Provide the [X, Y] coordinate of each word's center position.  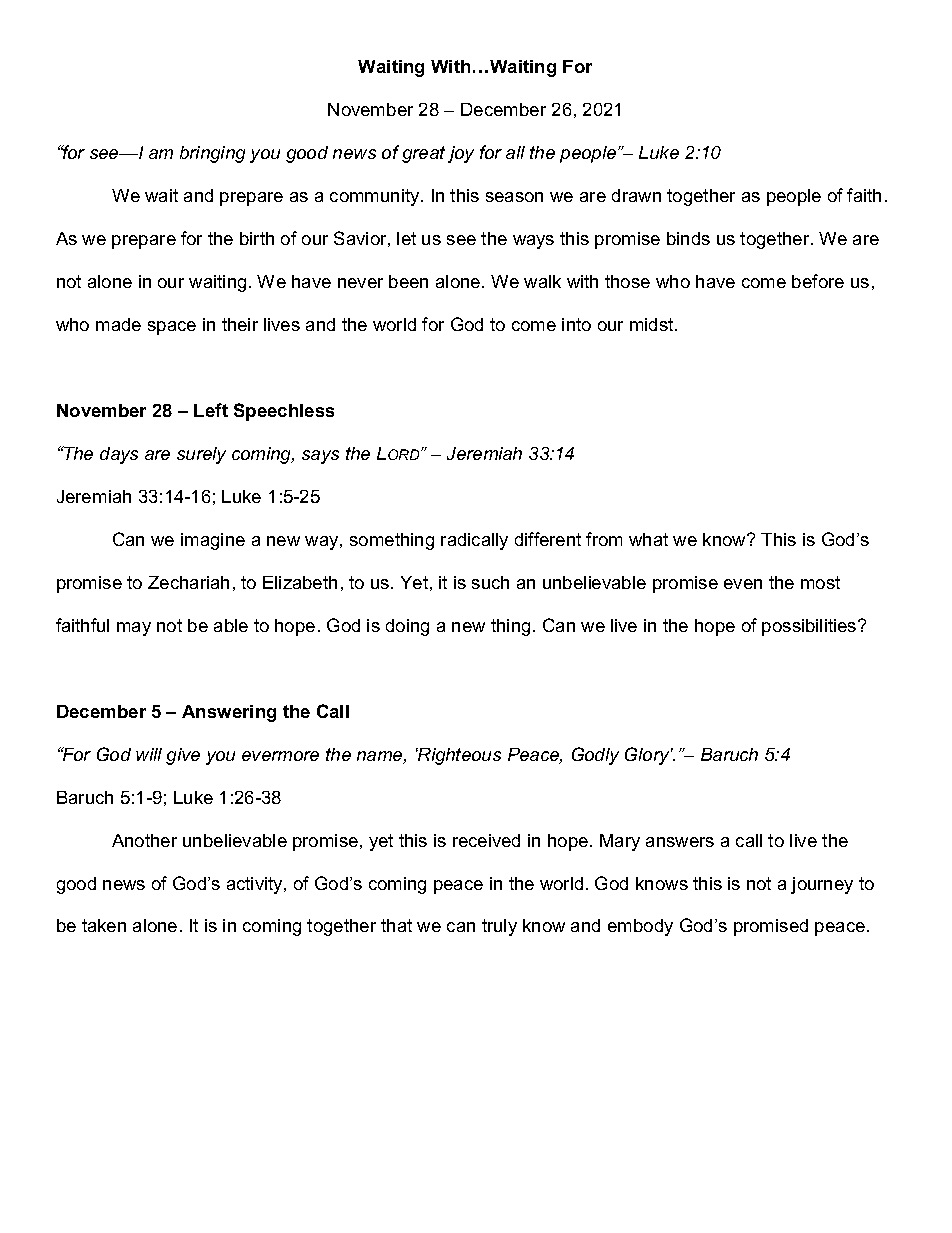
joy [461, 154]
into [576, 324]
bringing [212, 154]
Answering [229, 713]
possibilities [810, 627]
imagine [213, 541]
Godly [595, 756]
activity [256, 885]
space [172, 328]
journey [822, 885]
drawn [636, 195]
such [490, 582]
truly [499, 927]
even [743, 584]
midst [653, 324]
